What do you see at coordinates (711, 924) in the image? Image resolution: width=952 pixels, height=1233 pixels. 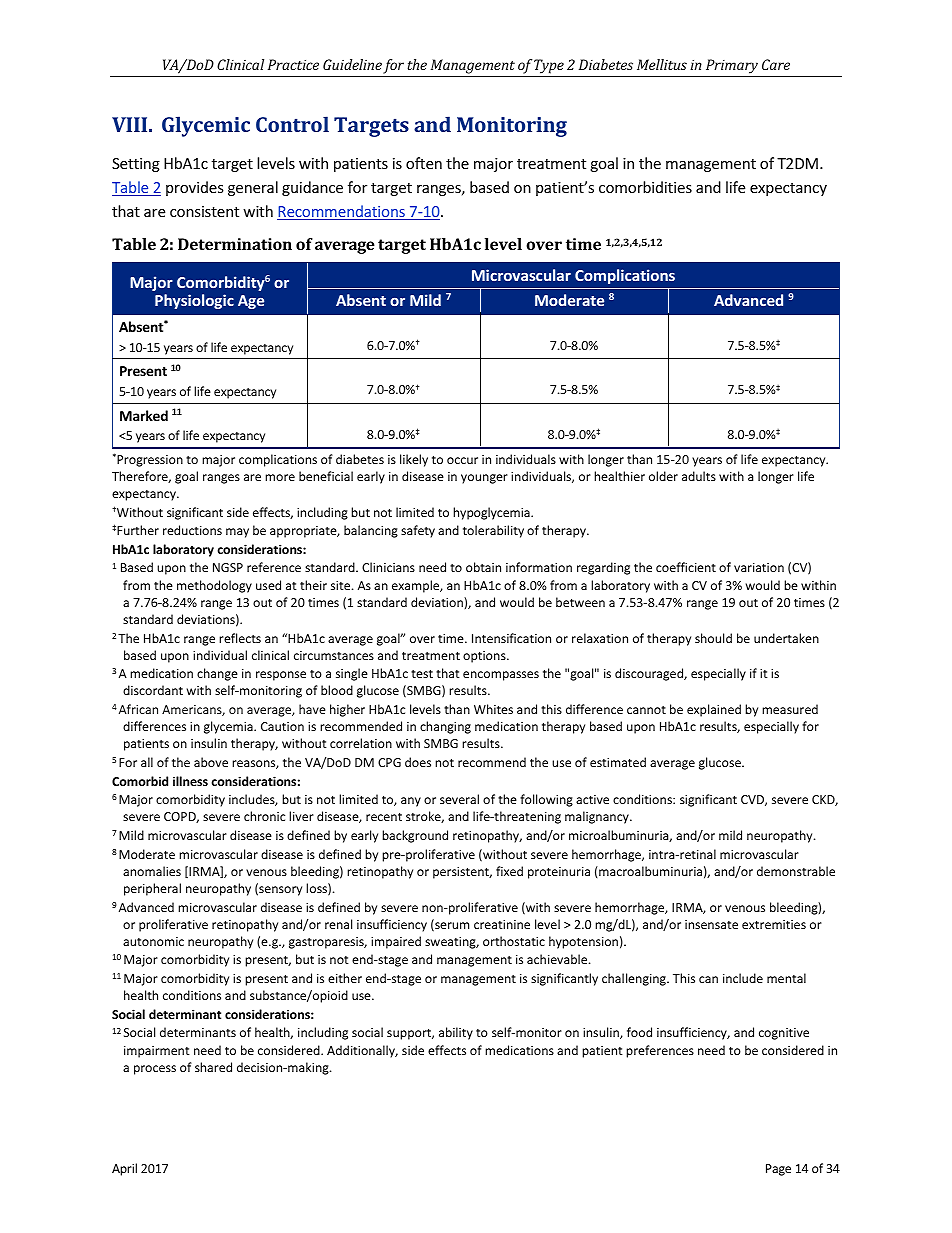 I see `insensate` at bounding box center [711, 924].
